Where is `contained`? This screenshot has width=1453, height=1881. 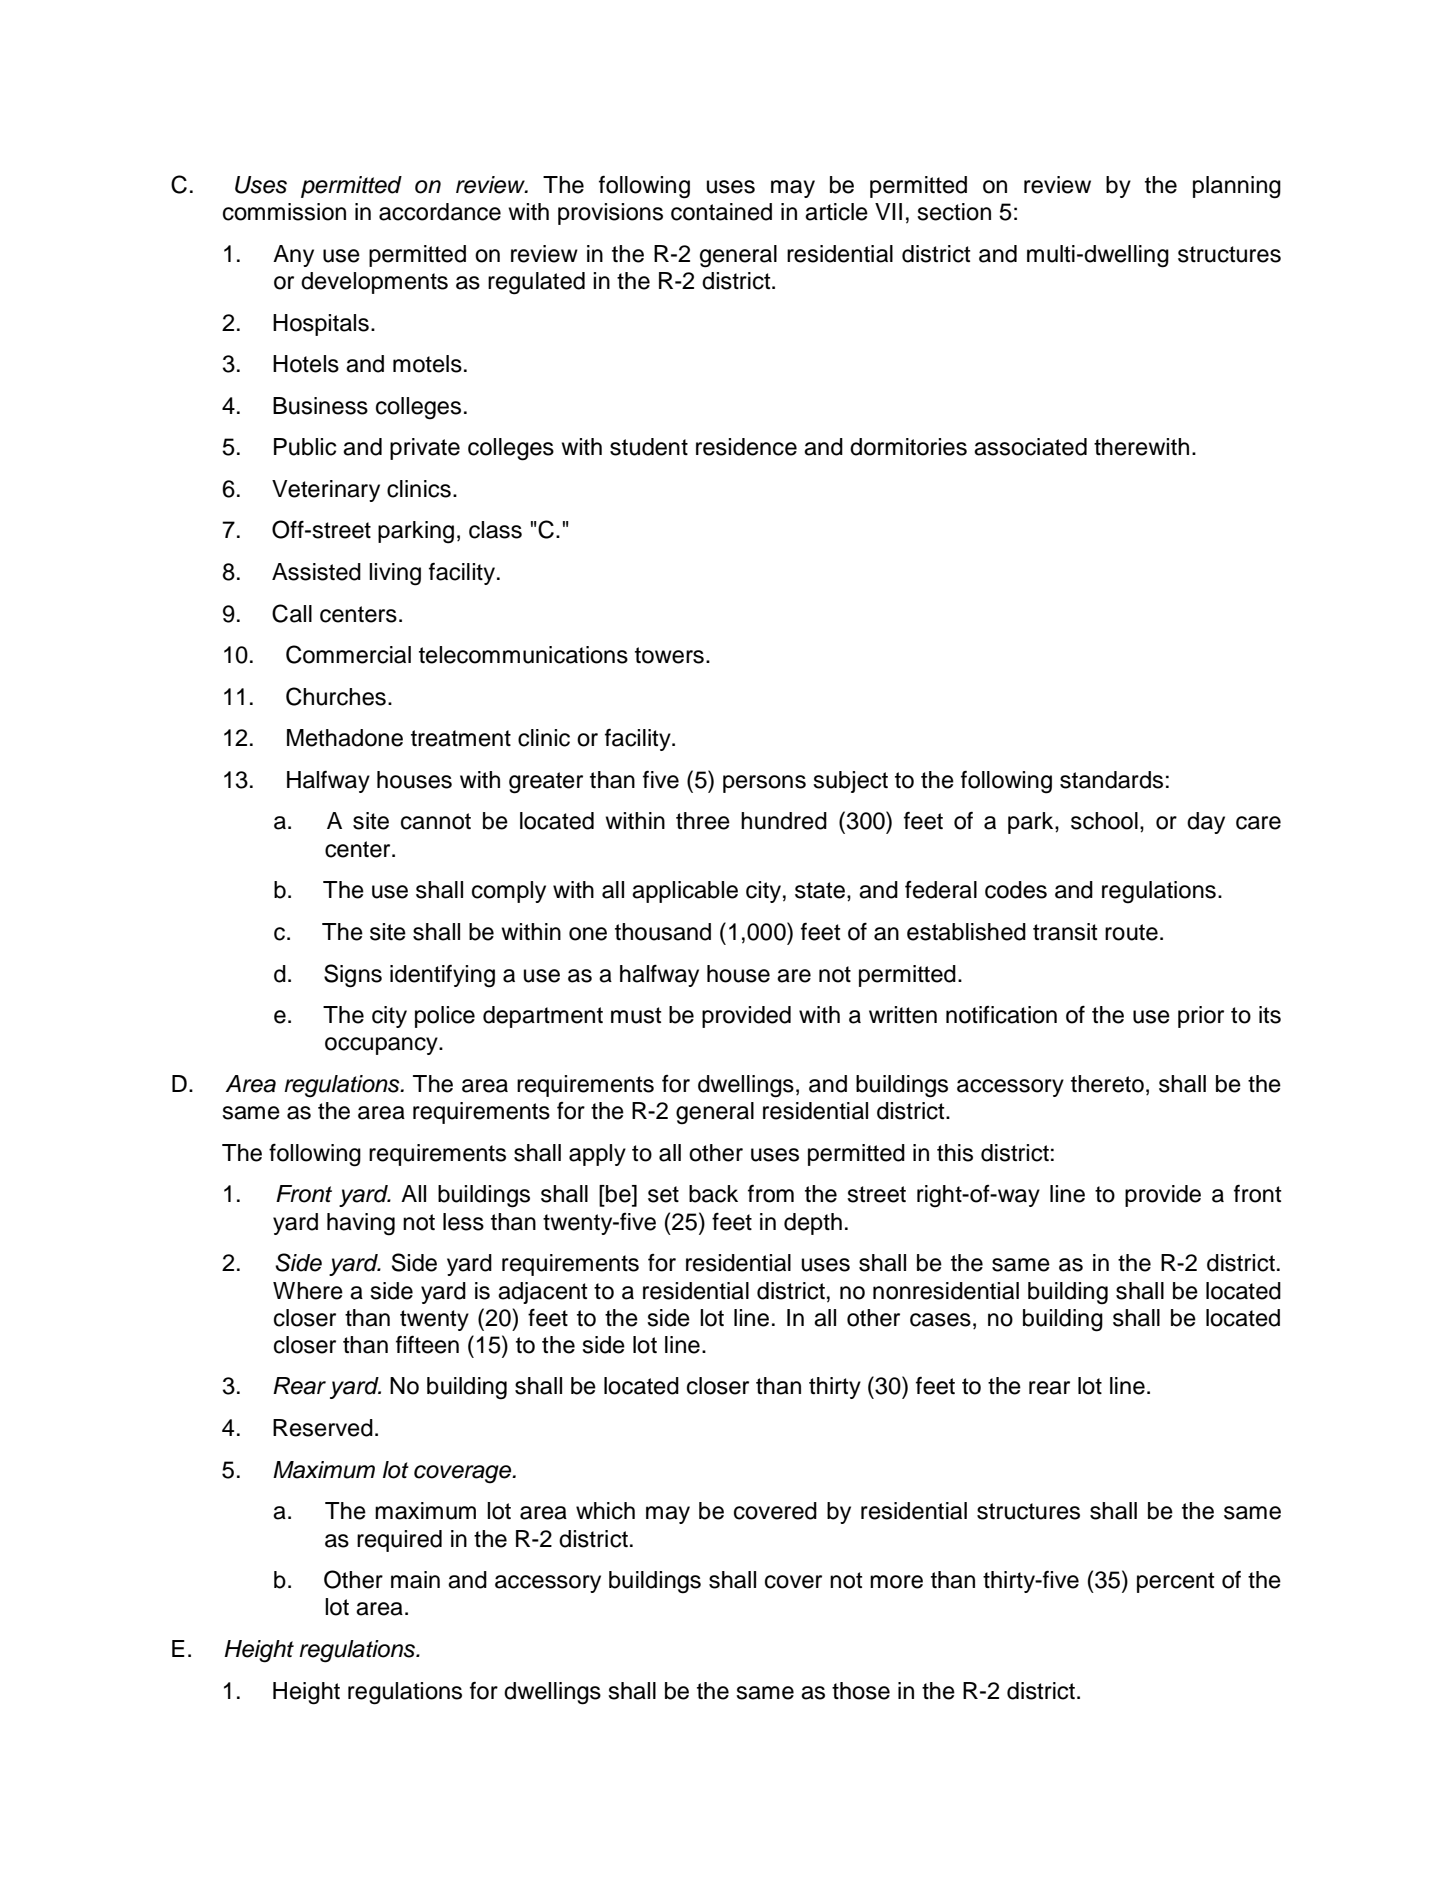
contained is located at coordinates (721, 212).
